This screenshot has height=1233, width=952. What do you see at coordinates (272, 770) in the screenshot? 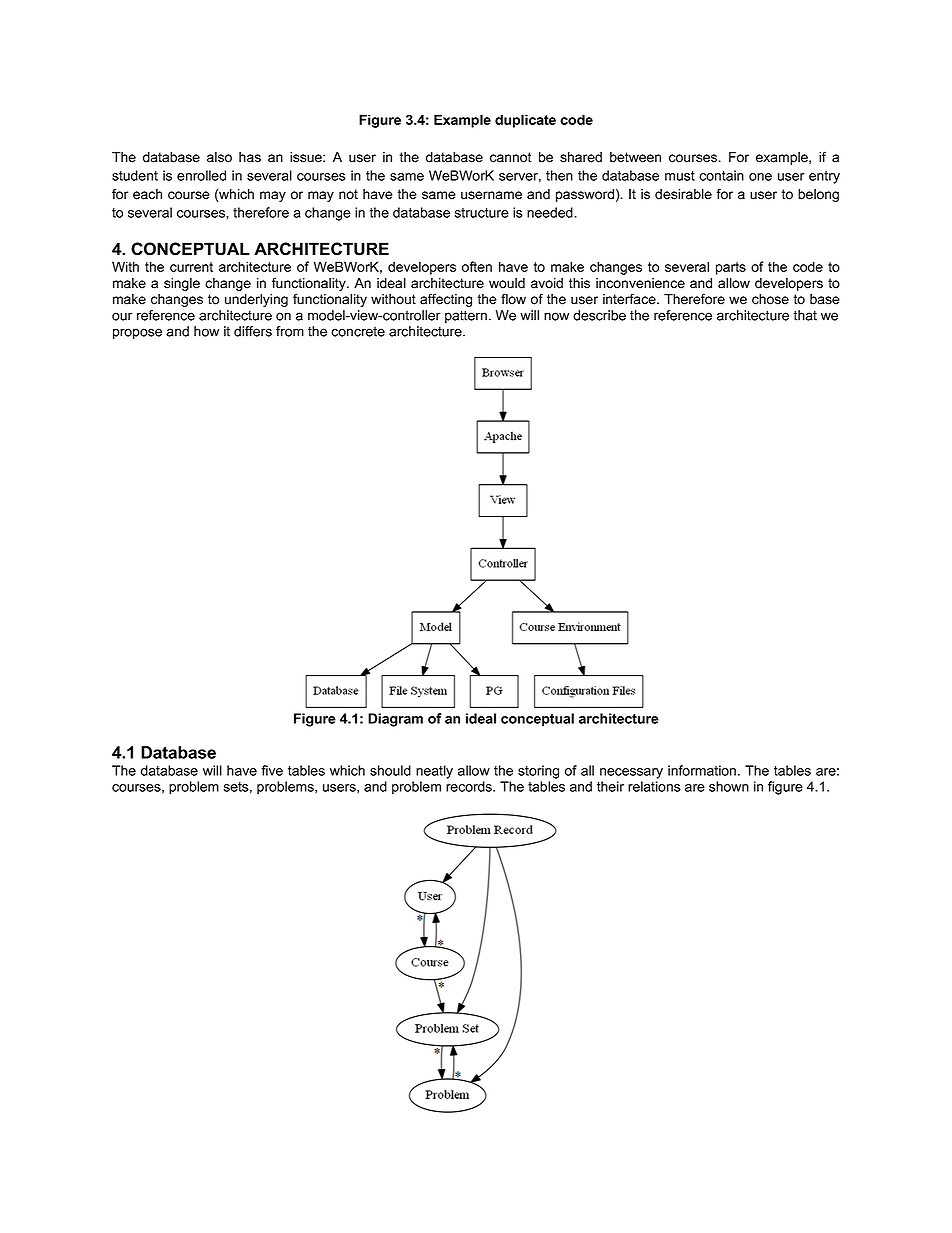
I see `five` at bounding box center [272, 770].
